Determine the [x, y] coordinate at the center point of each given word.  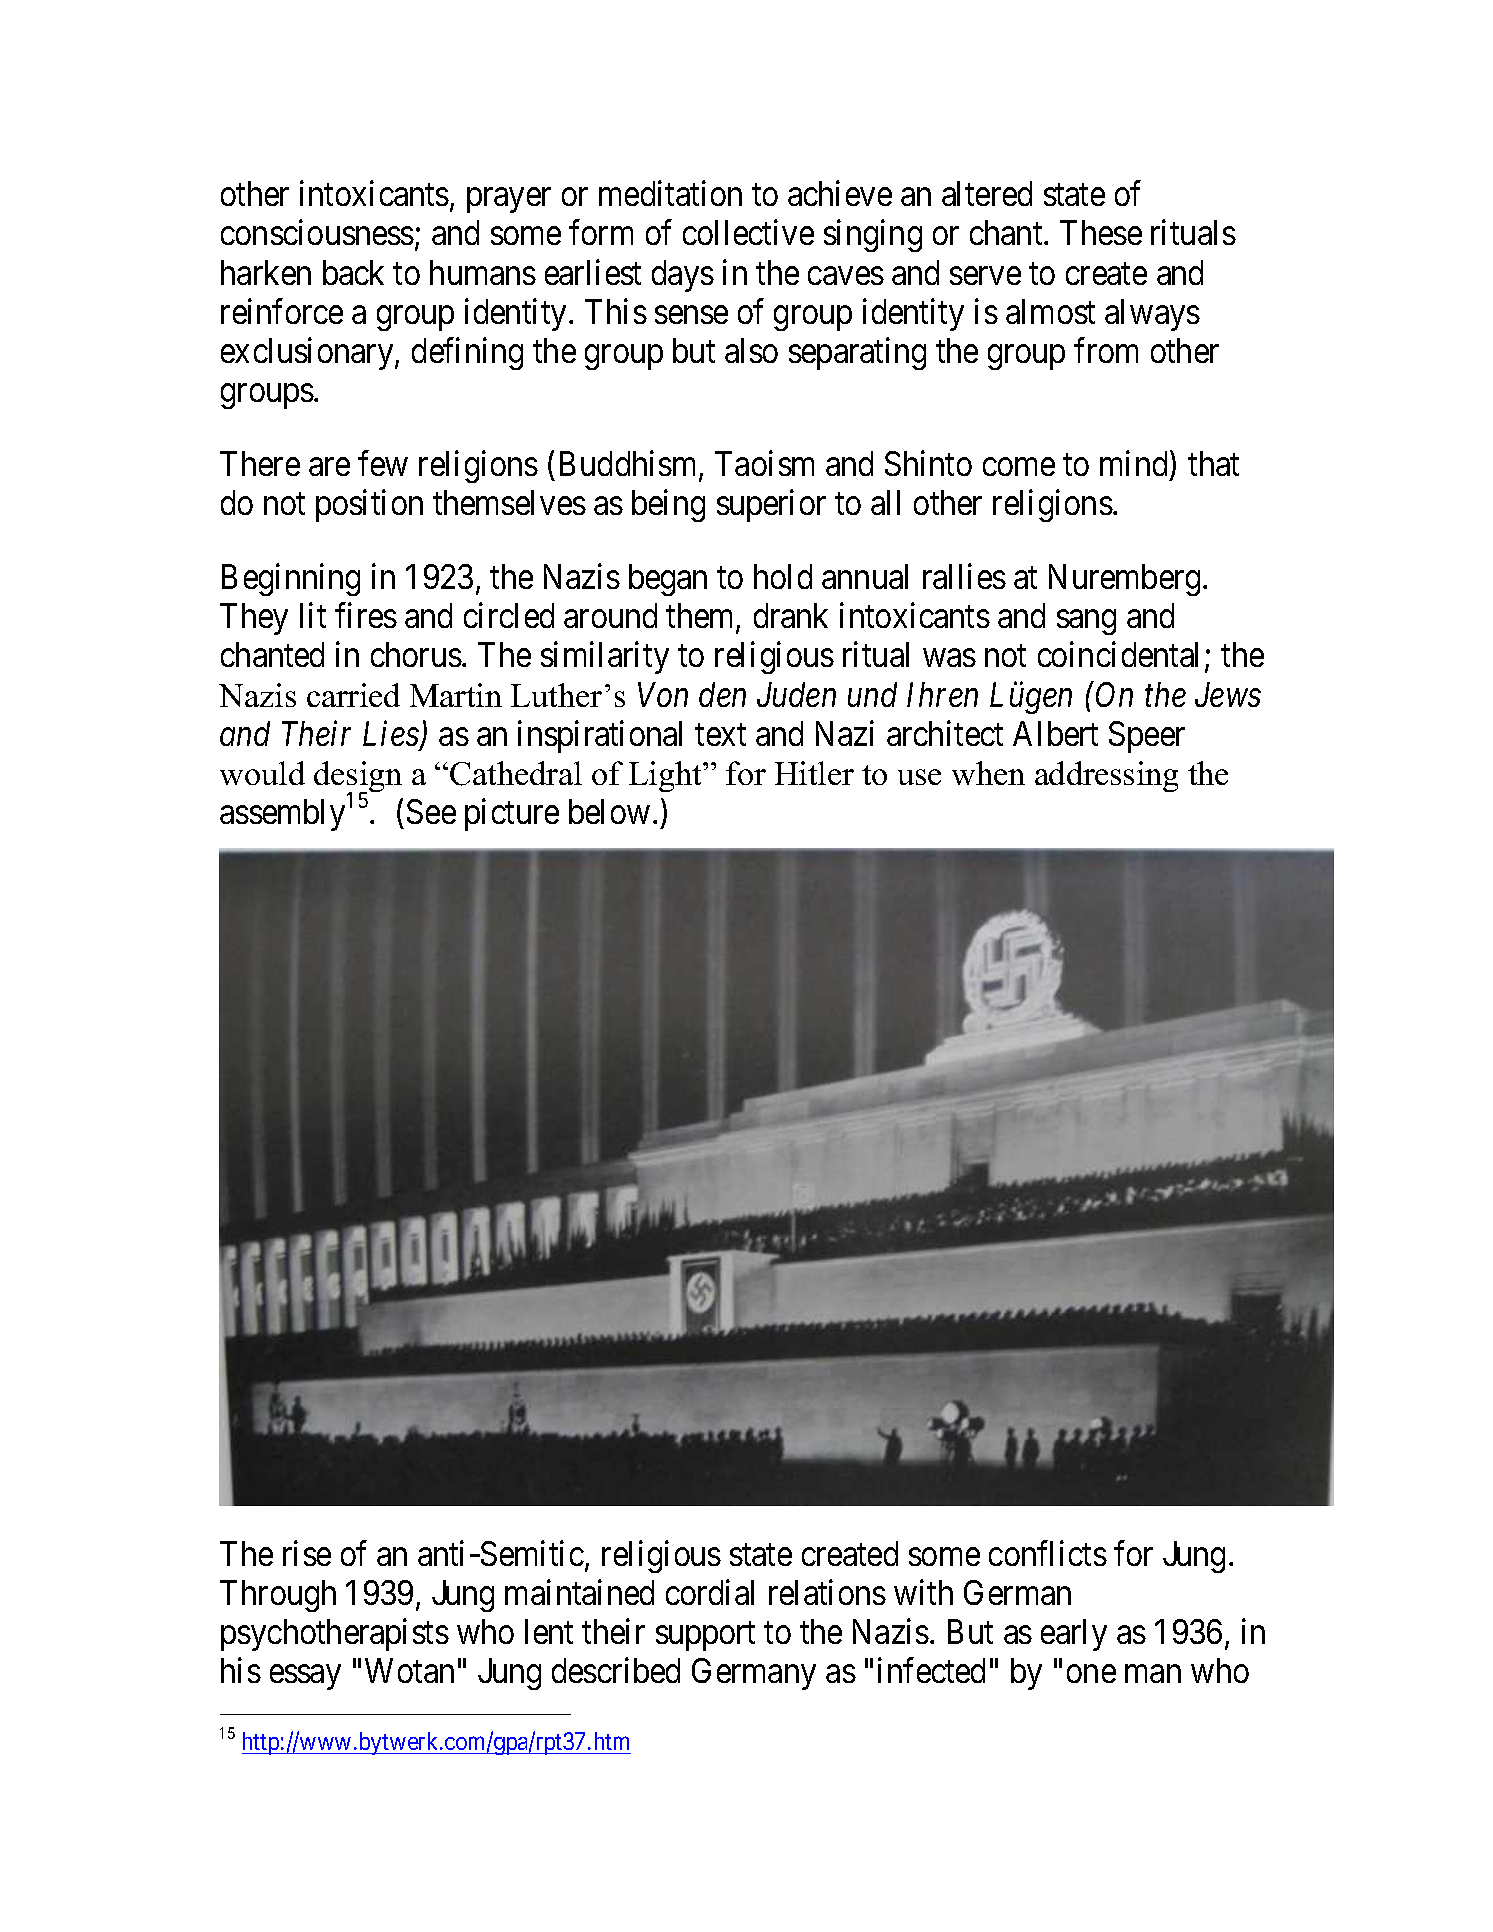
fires [366, 615]
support [705, 1636]
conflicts [1048, 1553]
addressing [1106, 776]
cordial [710, 1592]
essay [305, 1677]
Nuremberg [1124, 580]
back [353, 272]
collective [748, 232]
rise [307, 1553]
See [431, 811]
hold [783, 576]
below [609, 811]
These [1101, 232]
